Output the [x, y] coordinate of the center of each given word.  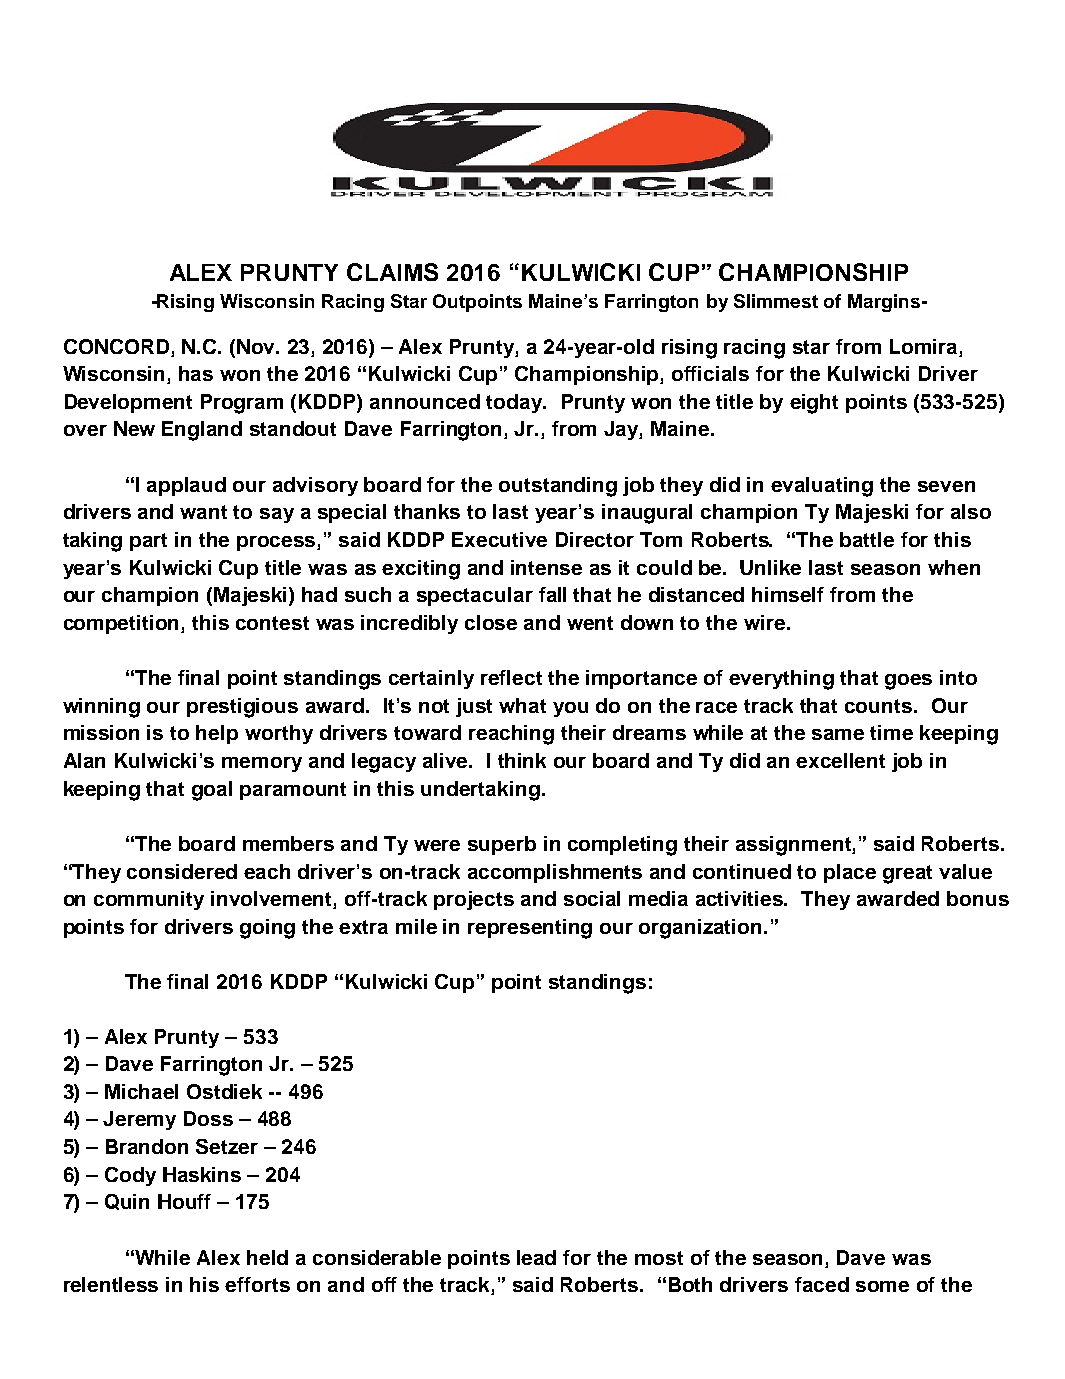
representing [530, 929]
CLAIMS [392, 272]
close [491, 622]
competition [123, 624]
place [850, 873]
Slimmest [776, 301]
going [267, 929]
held [267, 1257]
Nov [257, 346]
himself [788, 594]
